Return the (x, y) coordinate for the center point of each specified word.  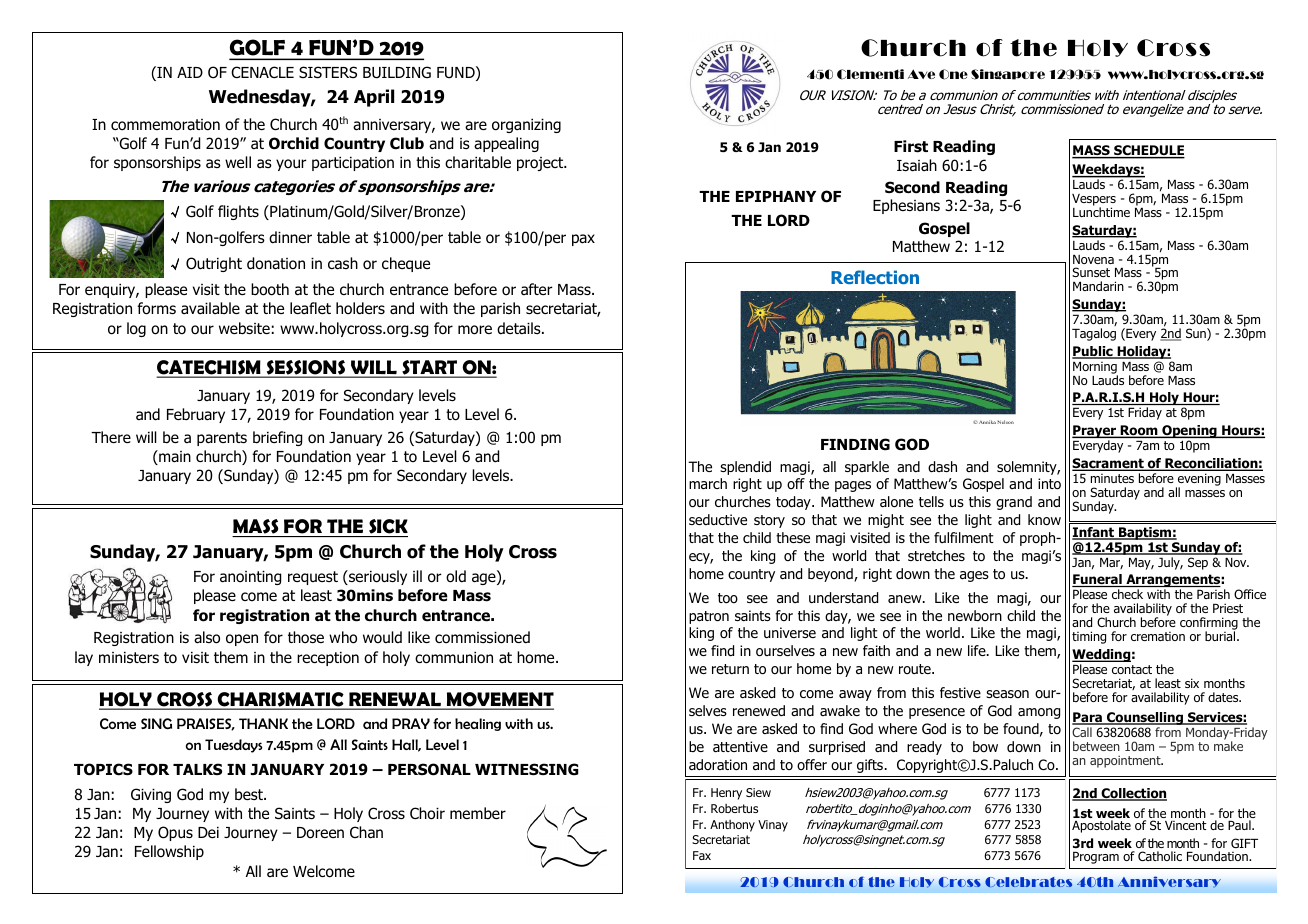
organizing (526, 125)
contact (1132, 669)
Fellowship (169, 852)
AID (190, 72)
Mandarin (1098, 286)
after (536, 289)
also (207, 637)
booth (270, 289)
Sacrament (1109, 464)
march (708, 484)
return (730, 669)
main (174, 457)
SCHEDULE (1148, 152)
